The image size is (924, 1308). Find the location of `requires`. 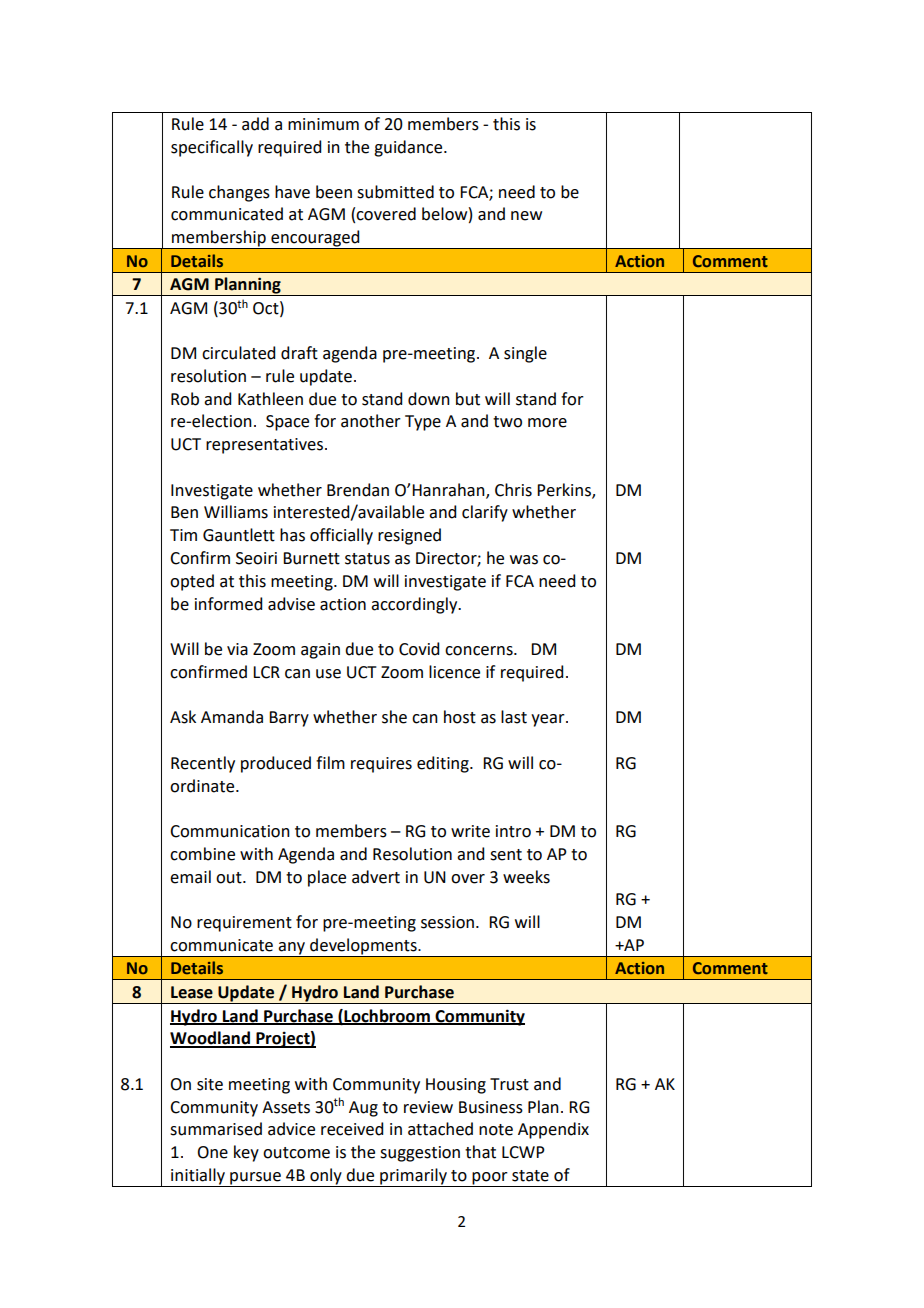

requires is located at coordinates (381, 765).
